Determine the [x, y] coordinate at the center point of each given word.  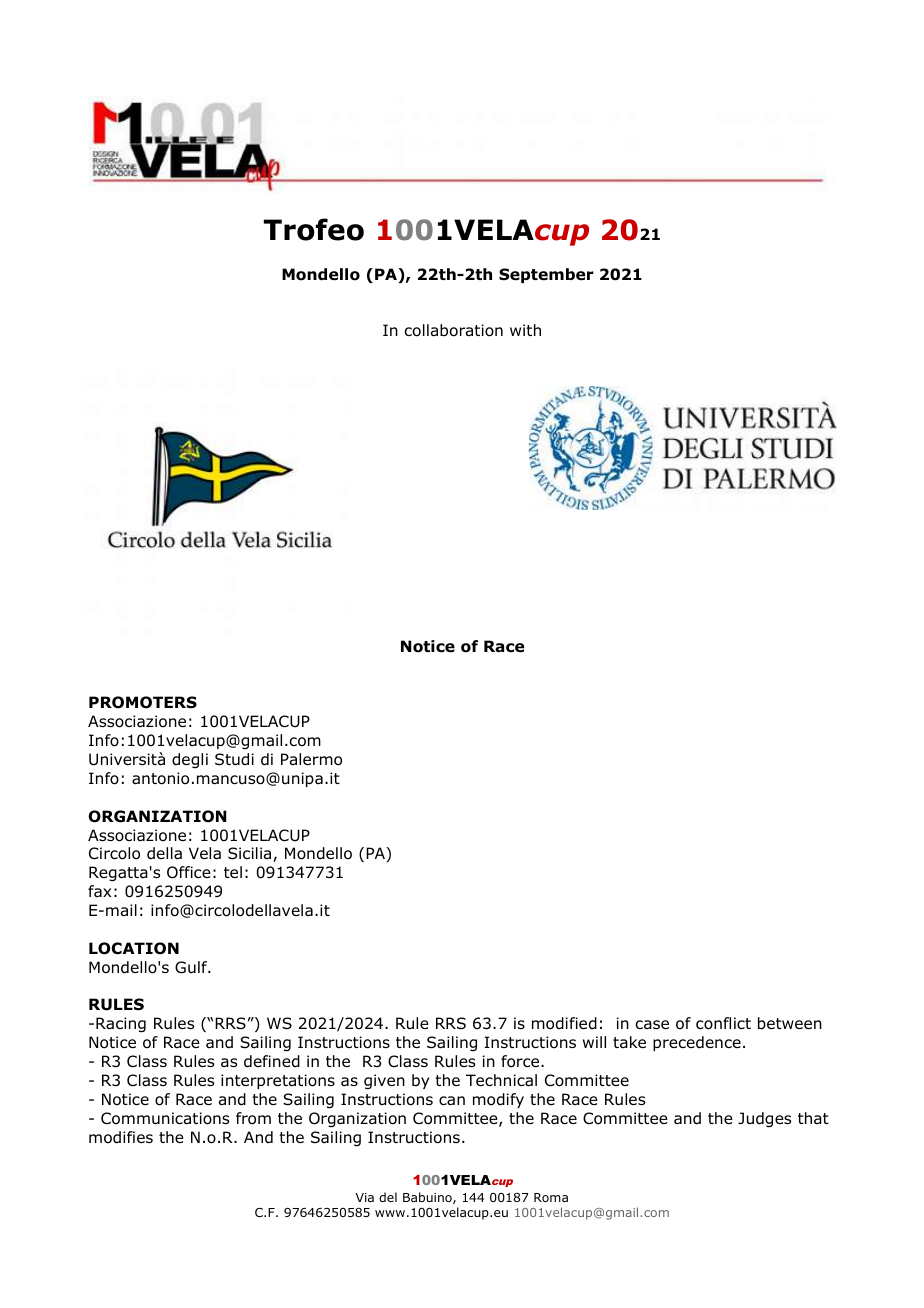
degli [190, 760]
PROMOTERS [143, 702]
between [790, 1023]
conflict [723, 1023]
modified [564, 1023]
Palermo [311, 759]
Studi [234, 759]
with [525, 330]
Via [365, 1197]
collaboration [454, 330]
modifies [121, 1137]
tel [233, 872]
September [546, 275]
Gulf [192, 967]
